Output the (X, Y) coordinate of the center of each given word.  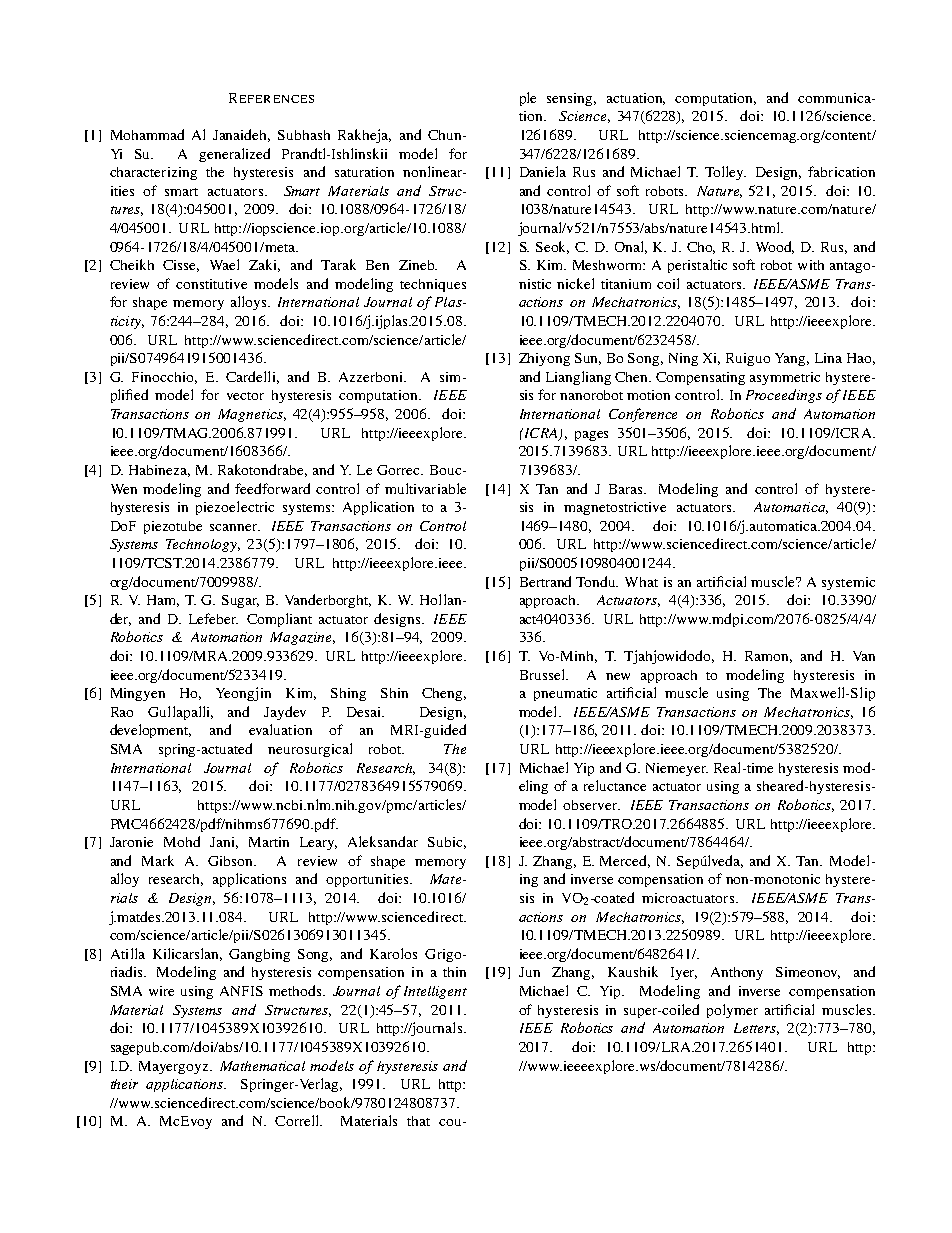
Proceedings (784, 396)
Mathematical (262, 1066)
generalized (234, 155)
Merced (625, 861)
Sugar (240, 601)
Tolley (725, 173)
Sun (588, 359)
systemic (848, 583)
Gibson (232, 861)
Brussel (543, 674)
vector (245, 396)
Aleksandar (383, 841)
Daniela (543, 171)
